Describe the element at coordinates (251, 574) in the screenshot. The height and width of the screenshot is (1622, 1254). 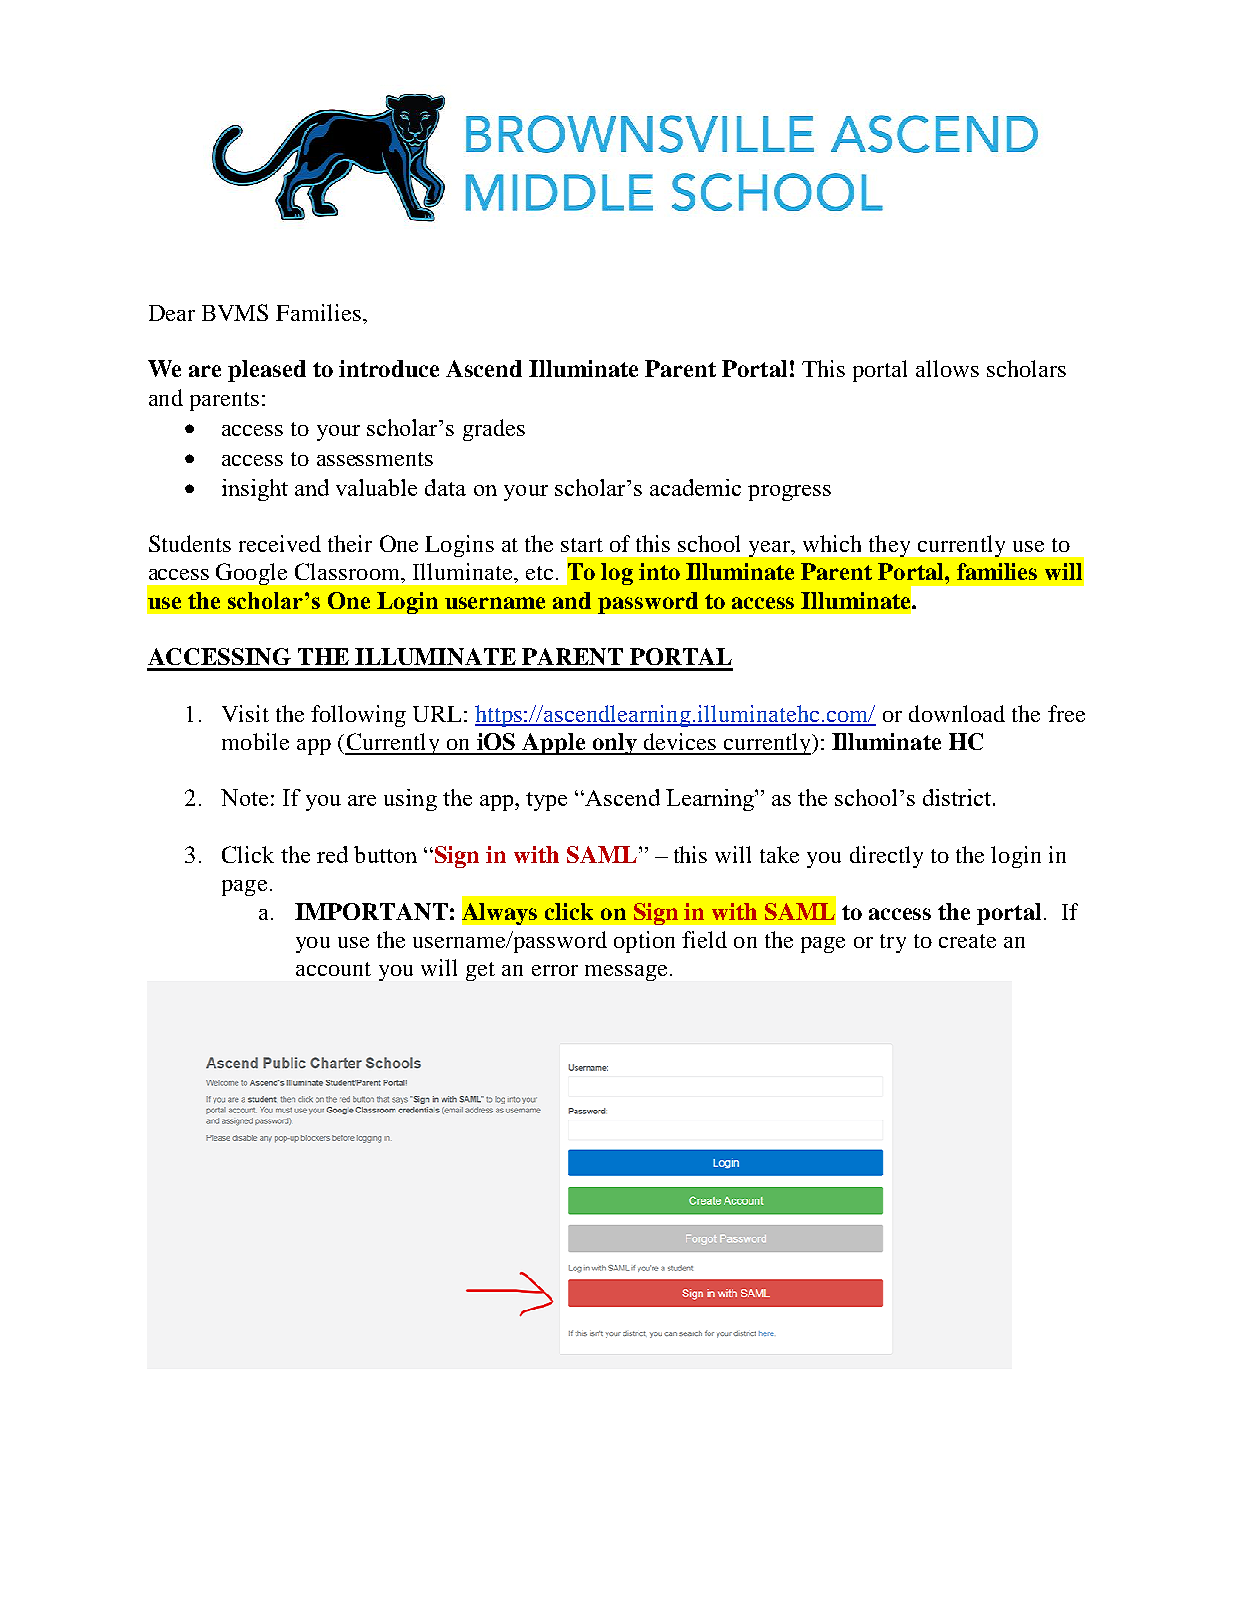
I see `Google` at that location.
